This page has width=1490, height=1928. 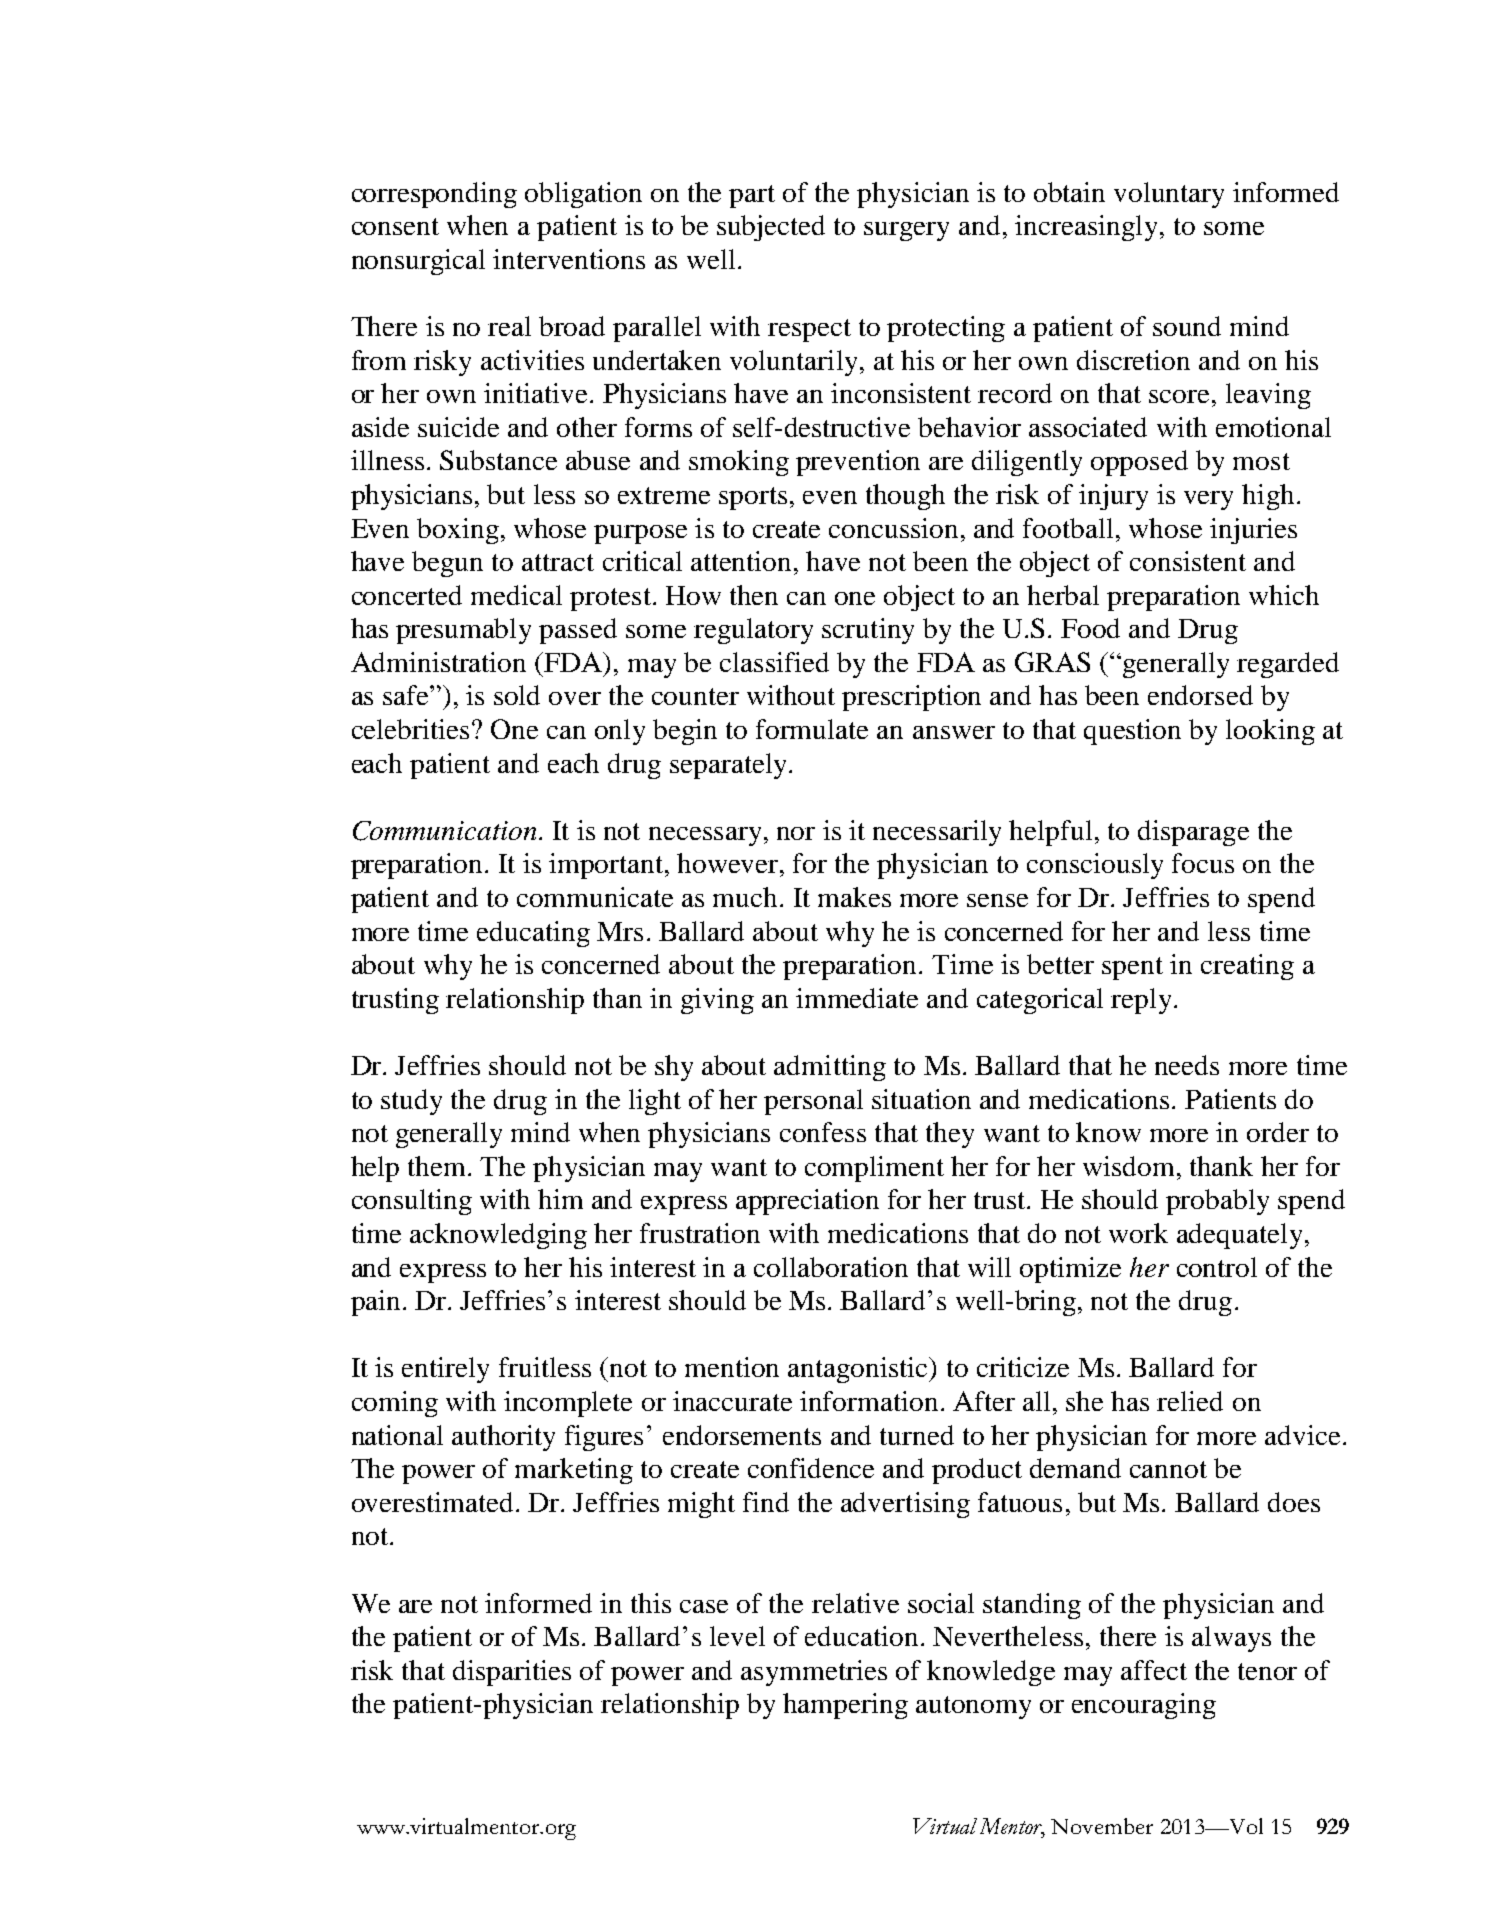 I want to click on hampering, so click(x=845, y=1706).
